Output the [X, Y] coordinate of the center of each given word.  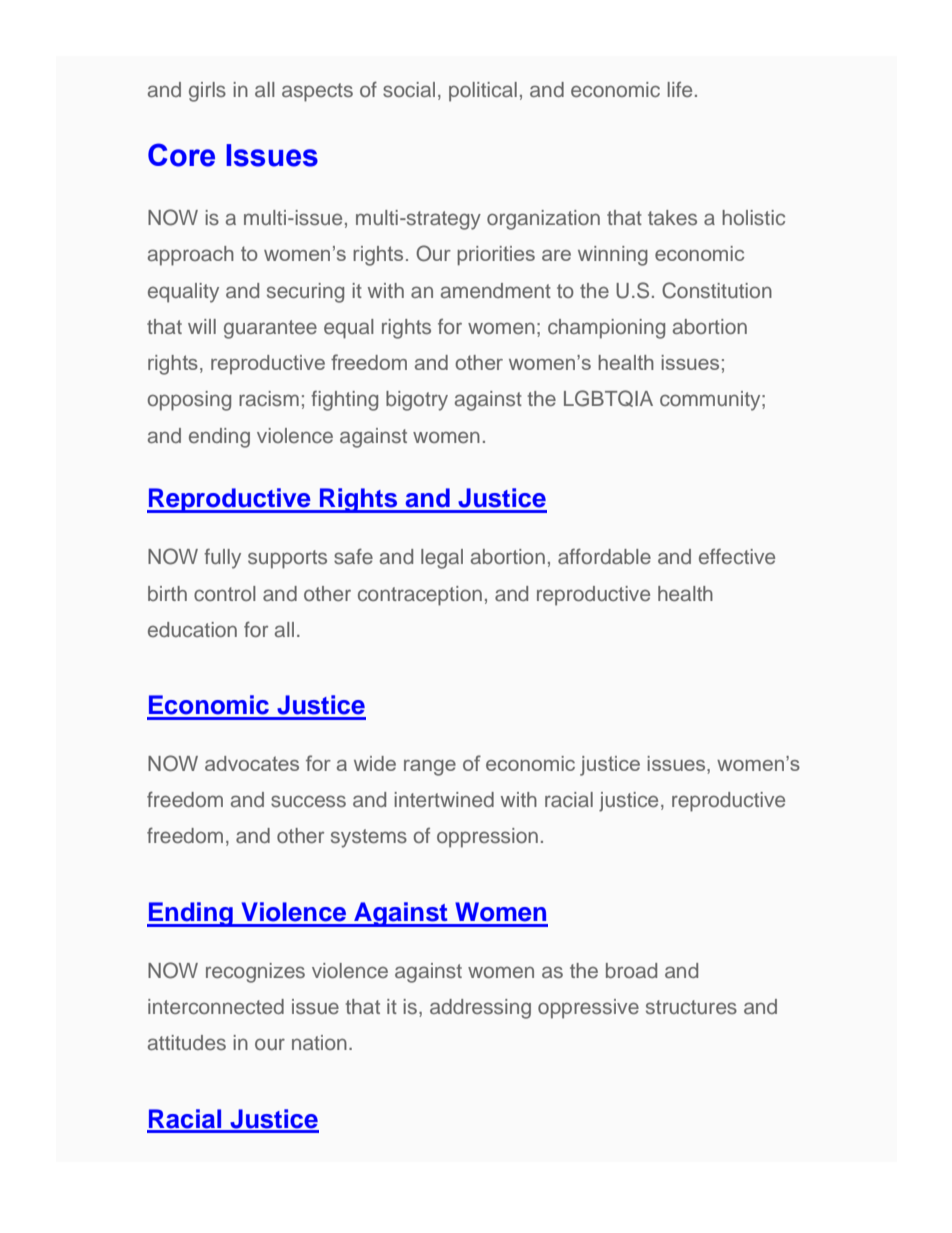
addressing [480, 1009]
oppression [487, 838]
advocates [252, 763]
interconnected [216, 1006]
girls [207, 92]
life [679, 89]
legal [442, 559]
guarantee [270, 329]
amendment [496, 290]
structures [691, 1007]
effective [737, 556]
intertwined [444, 799]
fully [222, 558]
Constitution [717, 290]
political [483, 92]
